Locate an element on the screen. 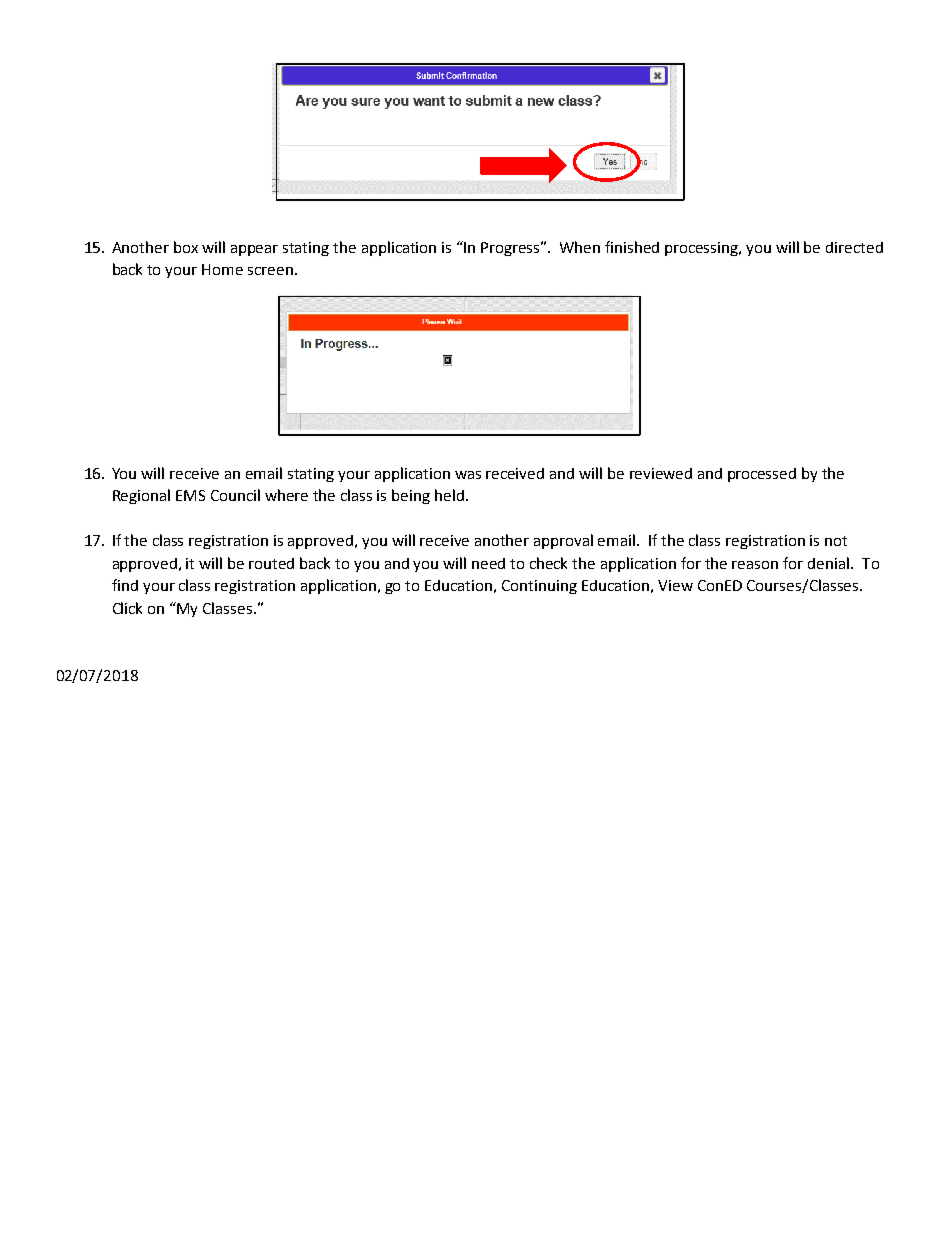  directed is located at coordinates (854, 247).
